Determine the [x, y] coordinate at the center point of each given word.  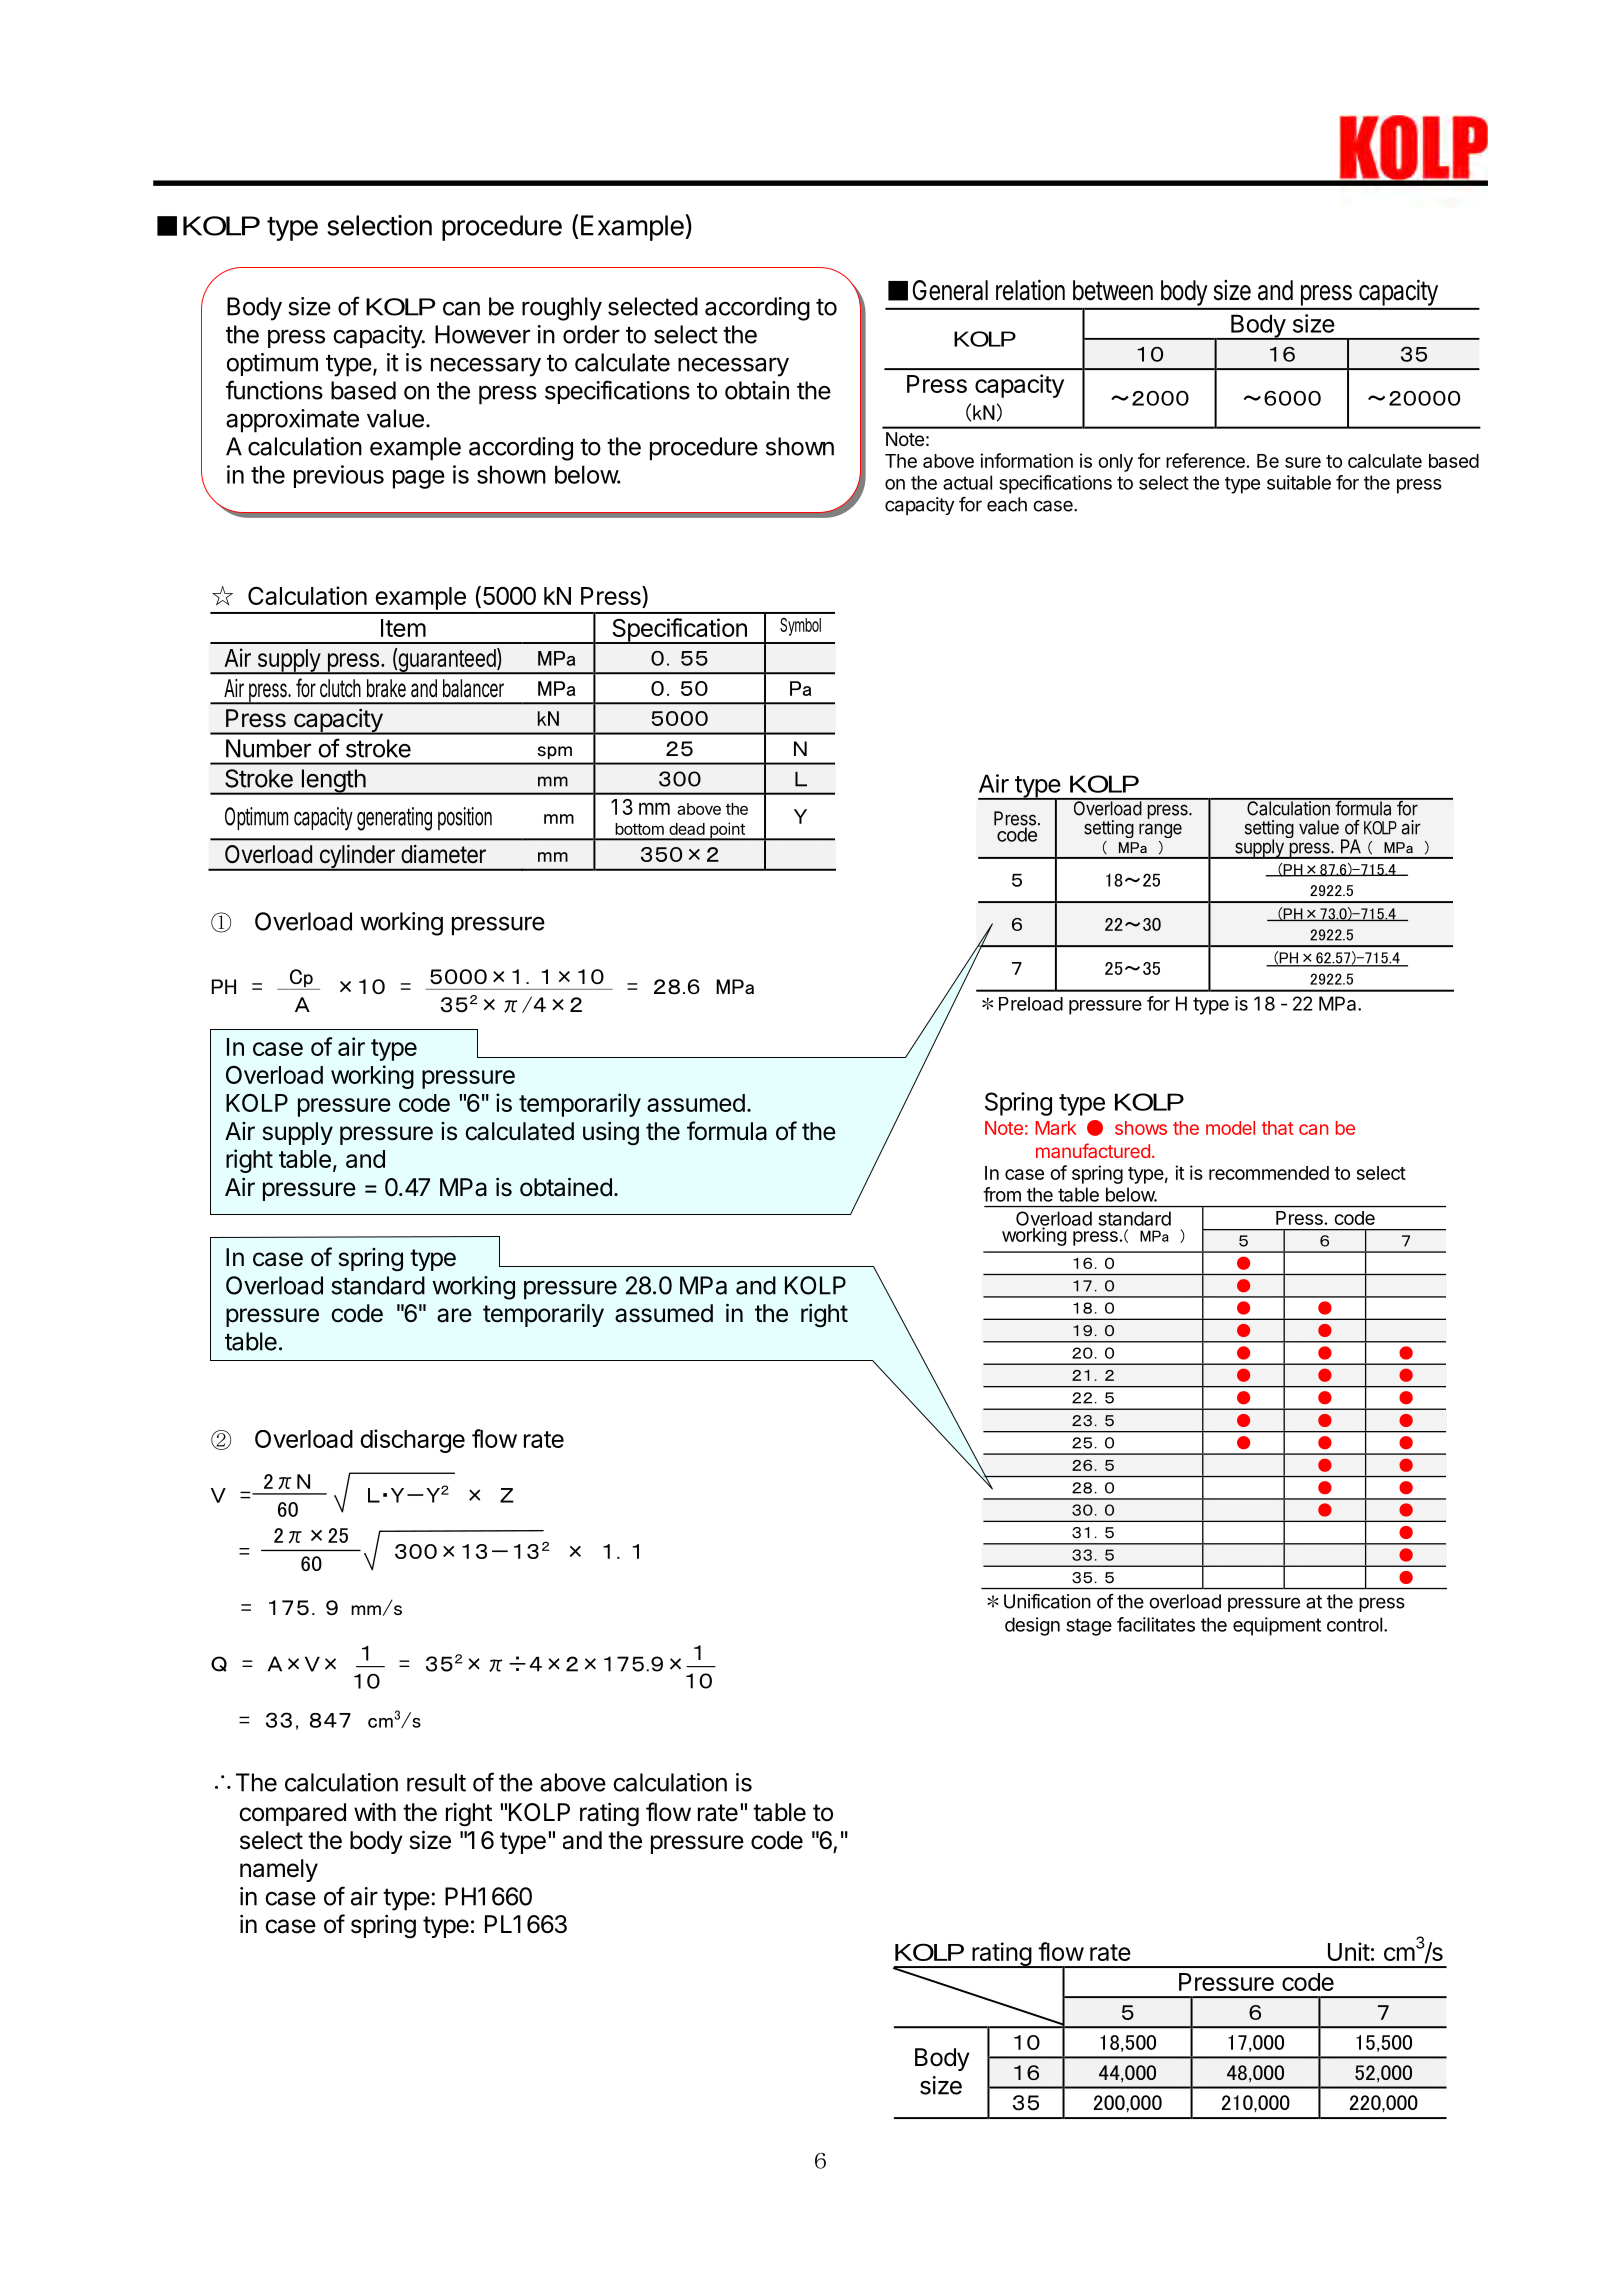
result [436, 1782]
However [482, 334]
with [375, 1811]
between [1113, 290]
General [950, 290]
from [1002, 1194]
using [611, 1134]
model [1230, 1128]
